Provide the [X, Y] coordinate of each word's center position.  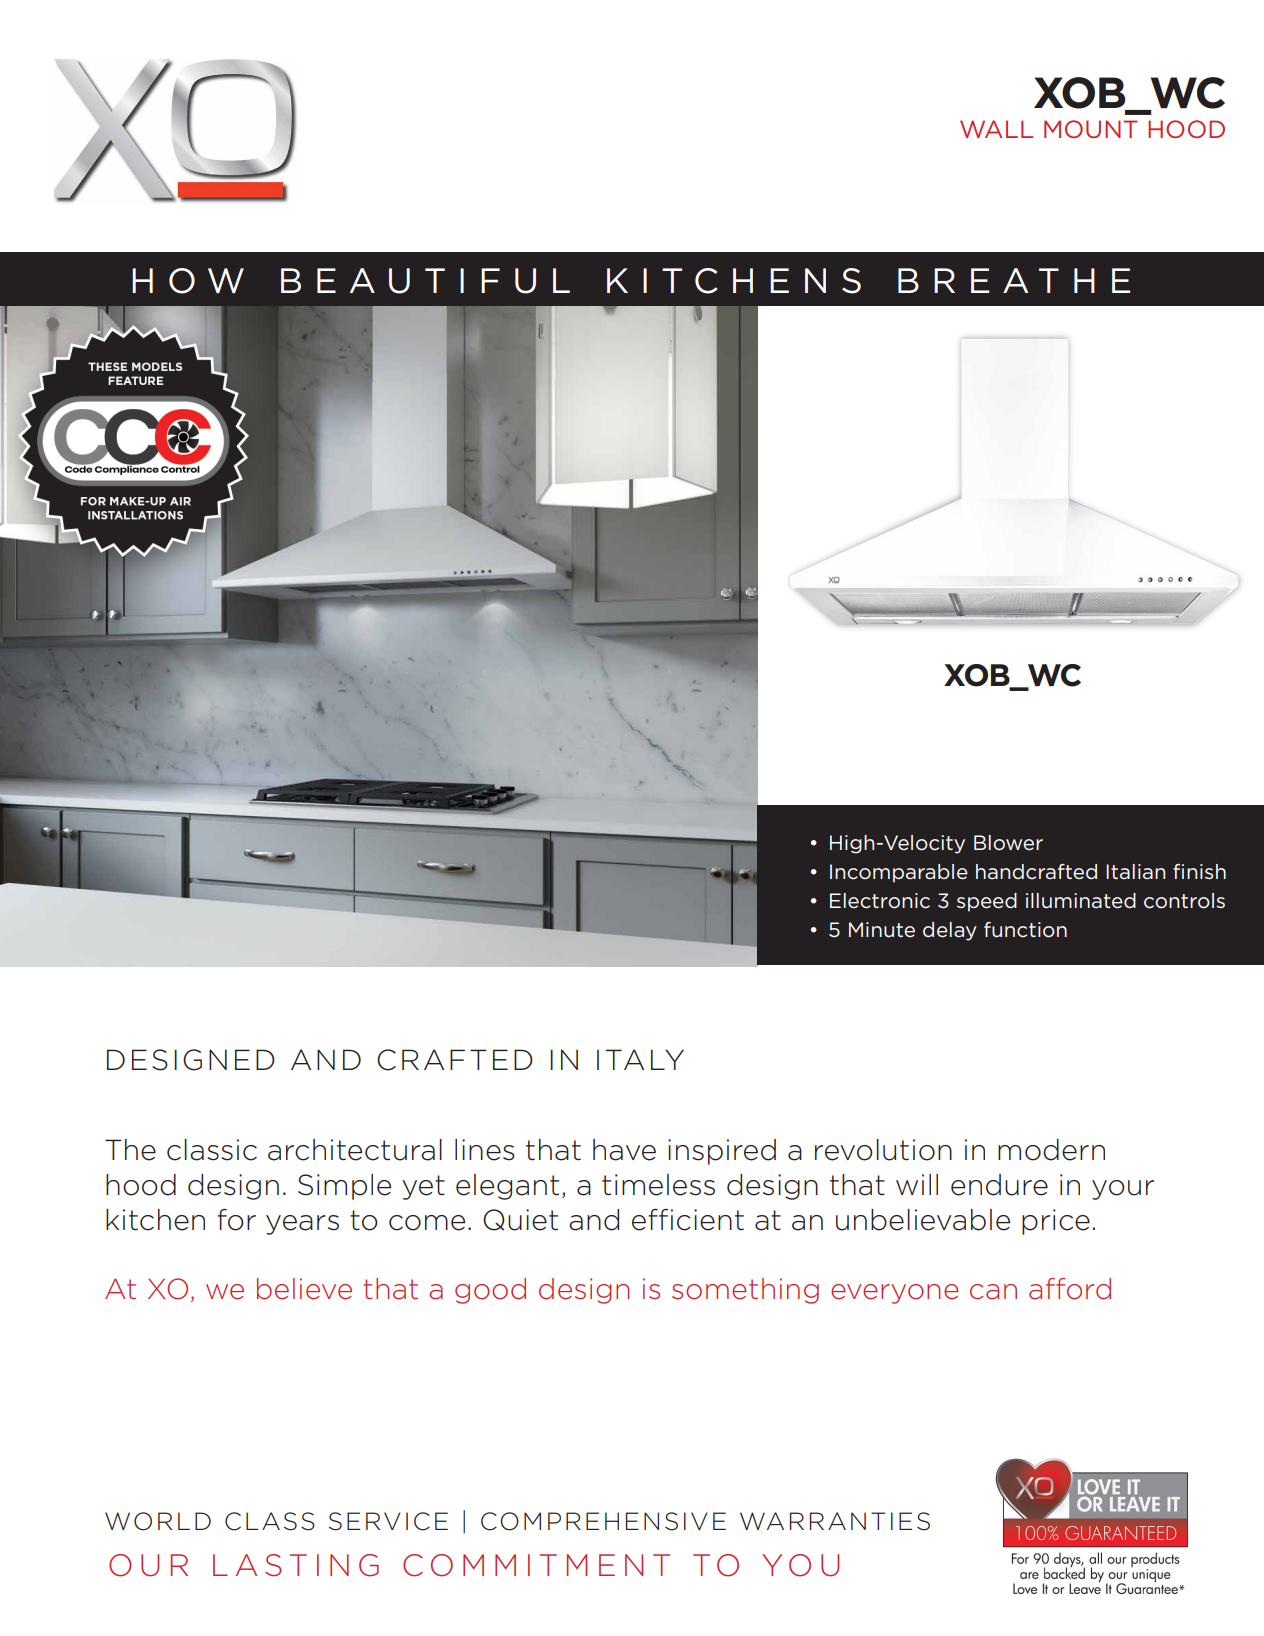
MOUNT [1091, 129]
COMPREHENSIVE [603, 1521]
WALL [996, 129]
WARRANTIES [835, 1521]
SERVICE [388, 1521]
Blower [1008, 843]
